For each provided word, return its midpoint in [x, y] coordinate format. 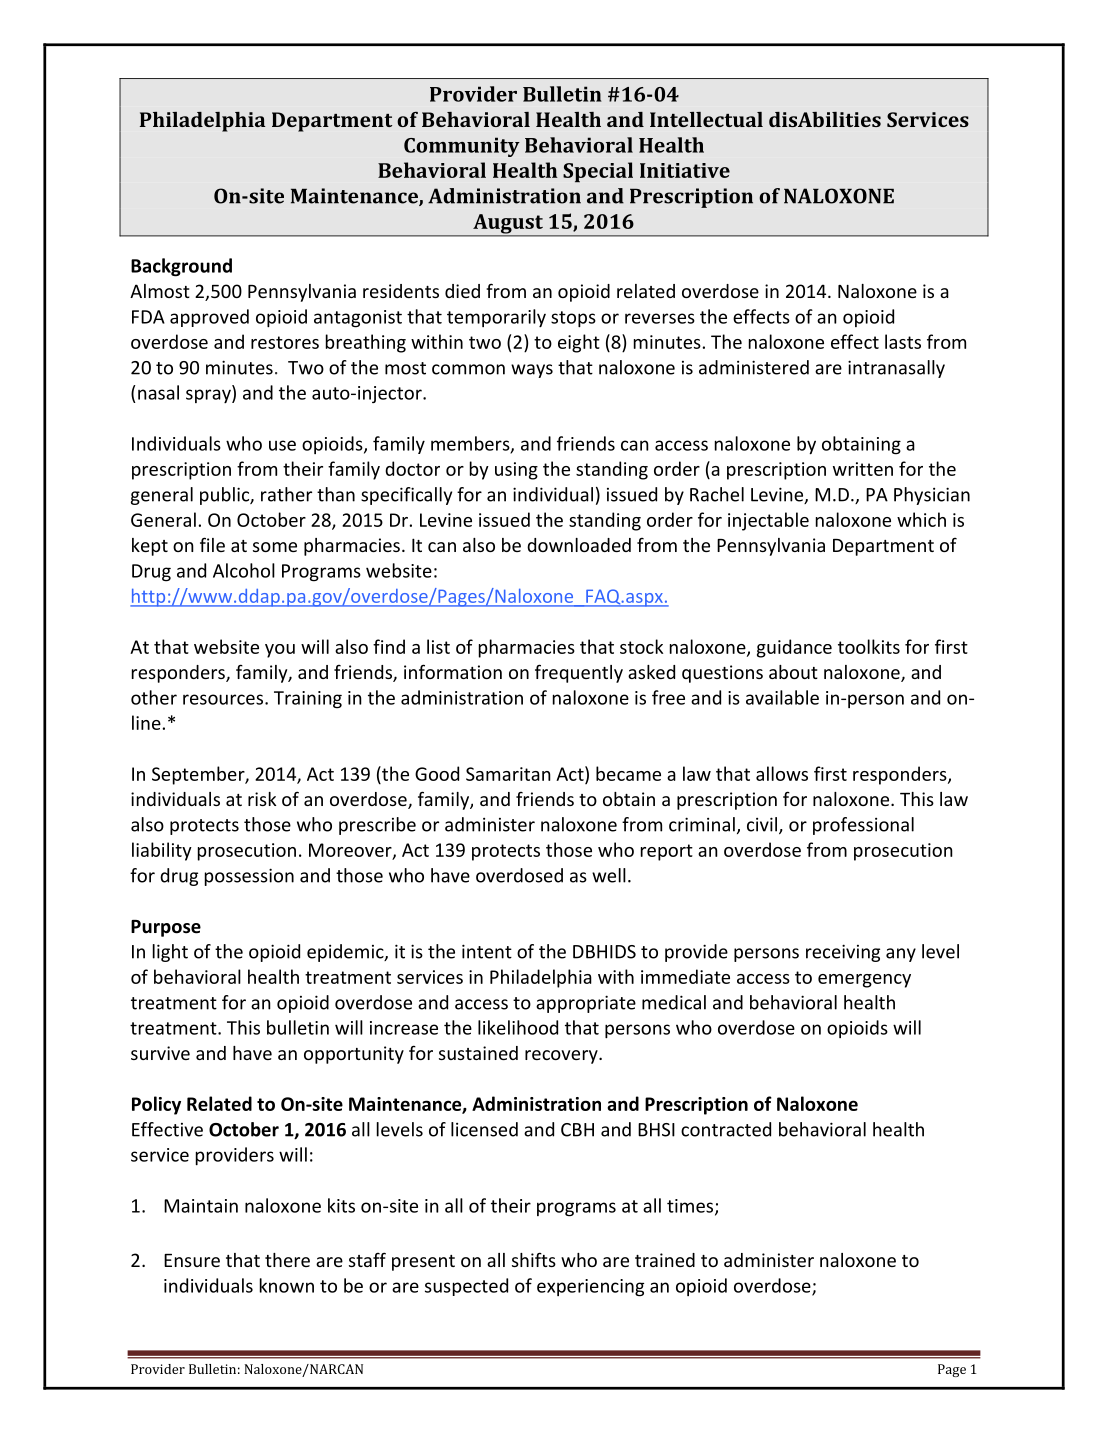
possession [249, 877]
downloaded [579, 545]
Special [598, 172]
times [691, 1207]
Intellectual [706, 119]
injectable [768, 521]
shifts [534, 1259]
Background [181, 267]
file [212, 544]
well [609, 875]
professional [863, 826]
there [287, 1260]
